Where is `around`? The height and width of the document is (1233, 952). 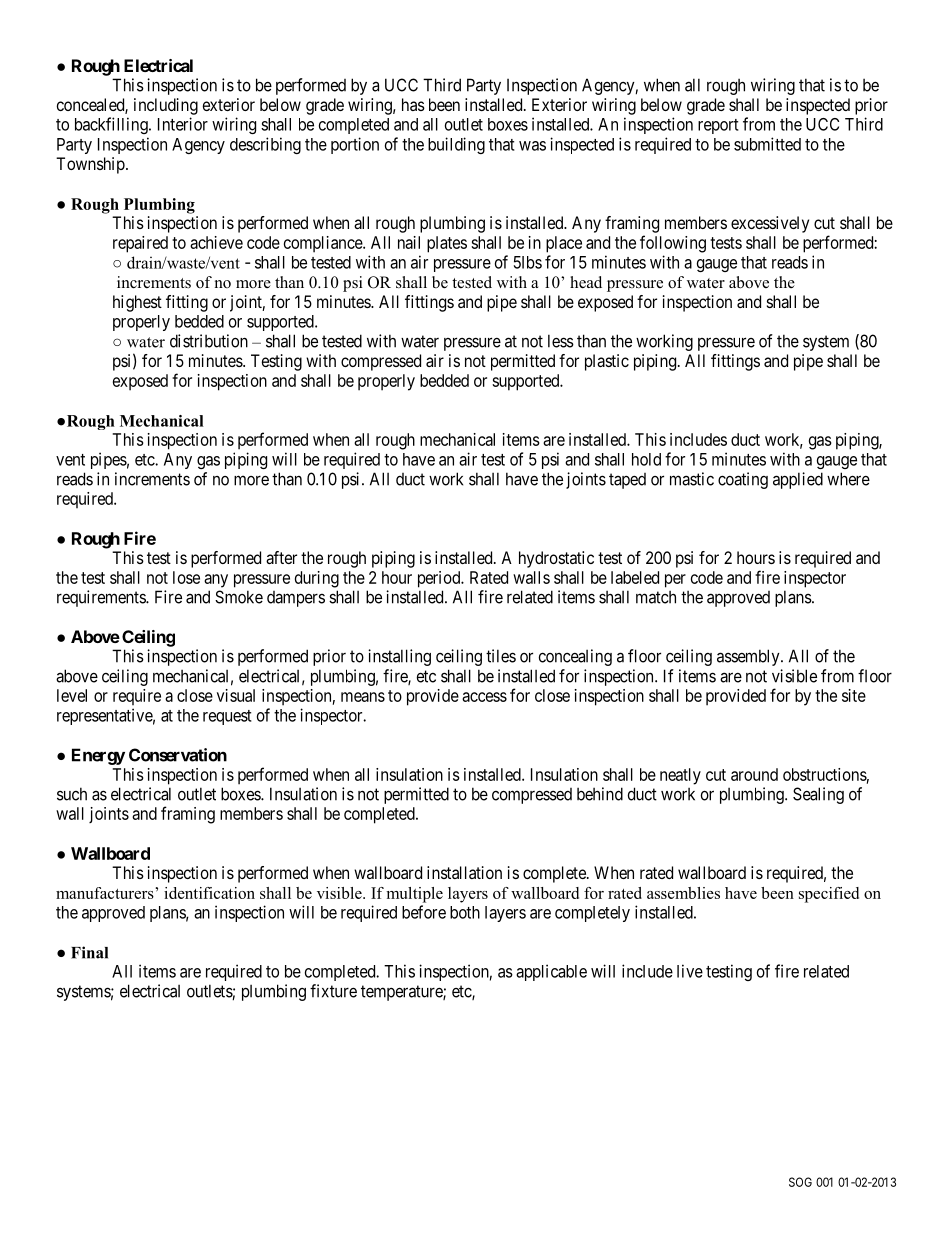 around is located at coordinates (754, 774).
